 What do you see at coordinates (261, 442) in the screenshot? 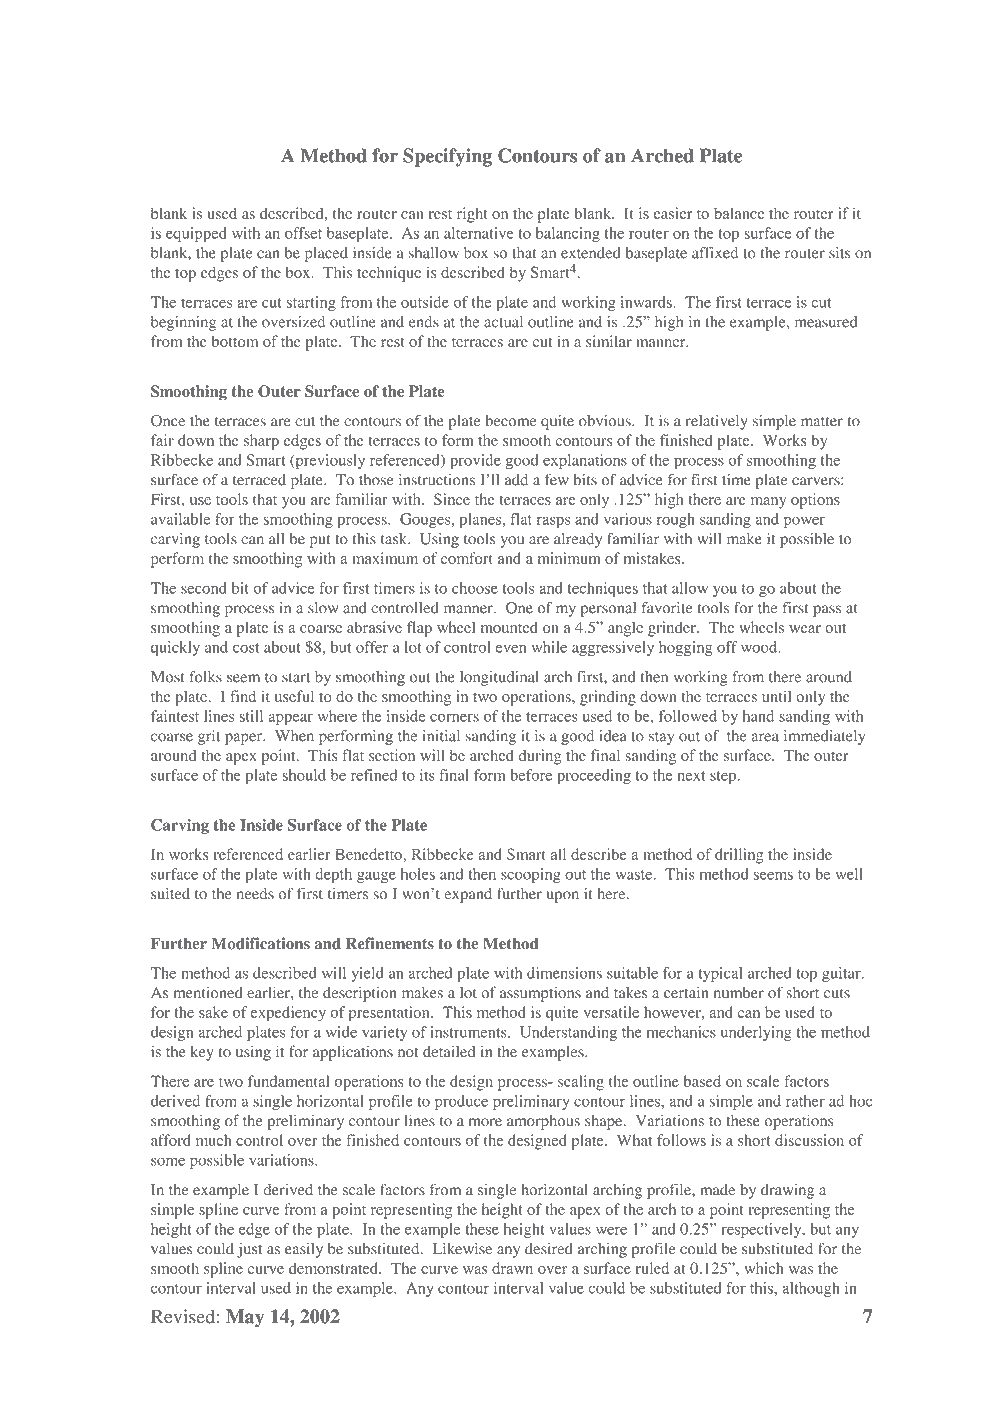
I see `sharp` at bounding box center [261, 442].
